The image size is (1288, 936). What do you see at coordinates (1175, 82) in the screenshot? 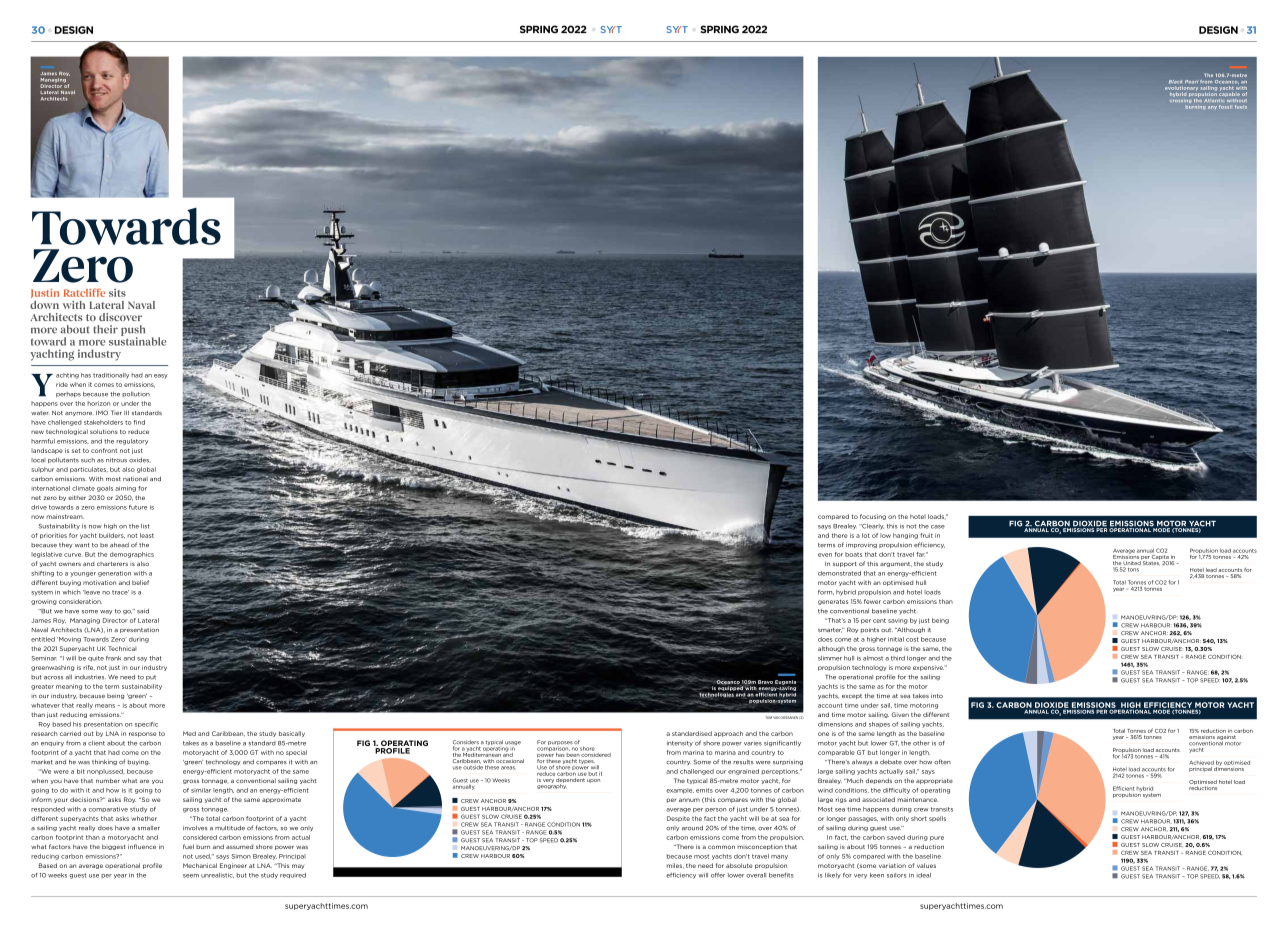
I see `Black` at bounding box center [1175, 82].
